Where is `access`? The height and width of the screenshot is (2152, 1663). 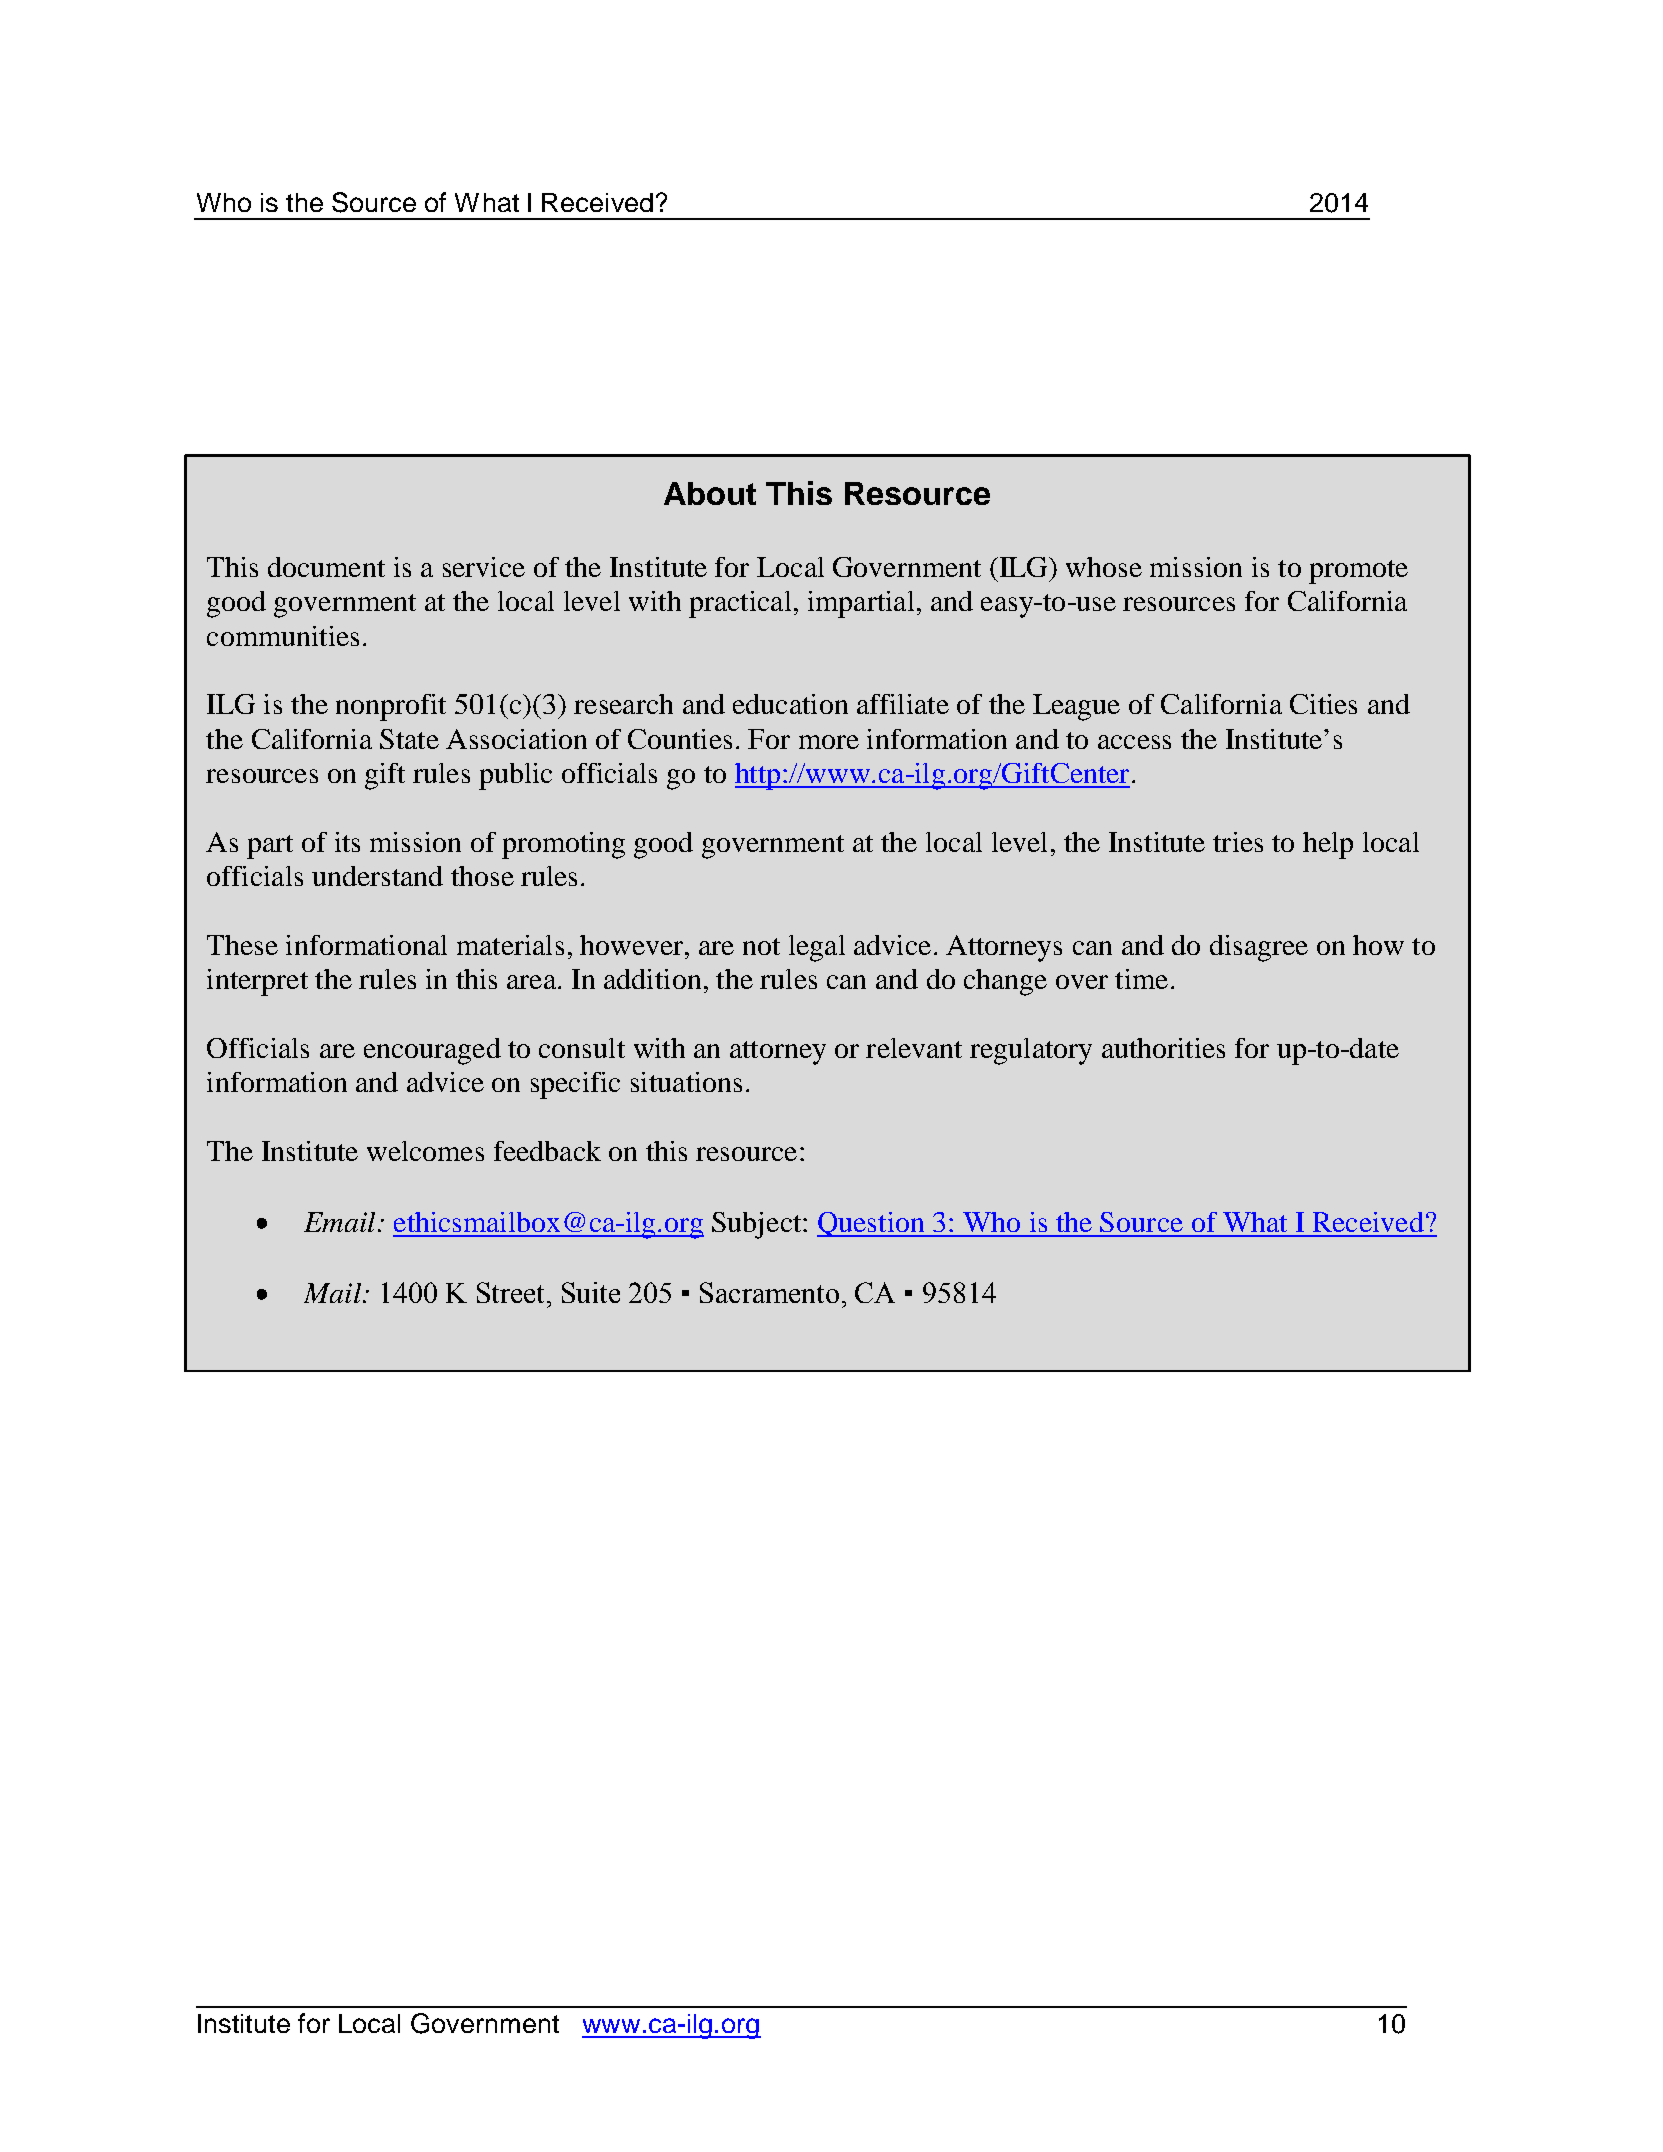 access is located at coordinates (1134, 742).
